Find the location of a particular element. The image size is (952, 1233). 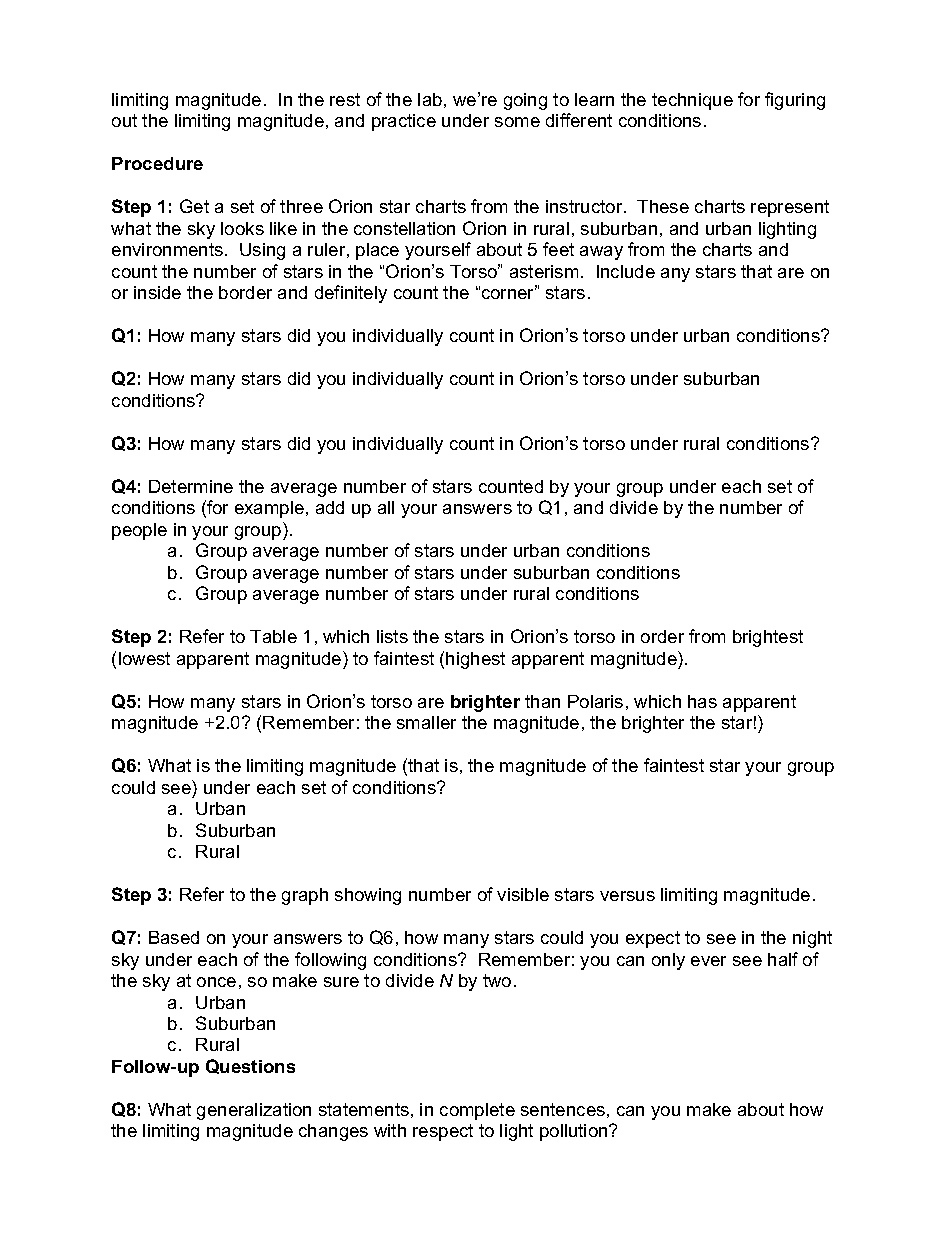

has is located at coordinates (702, 701).
